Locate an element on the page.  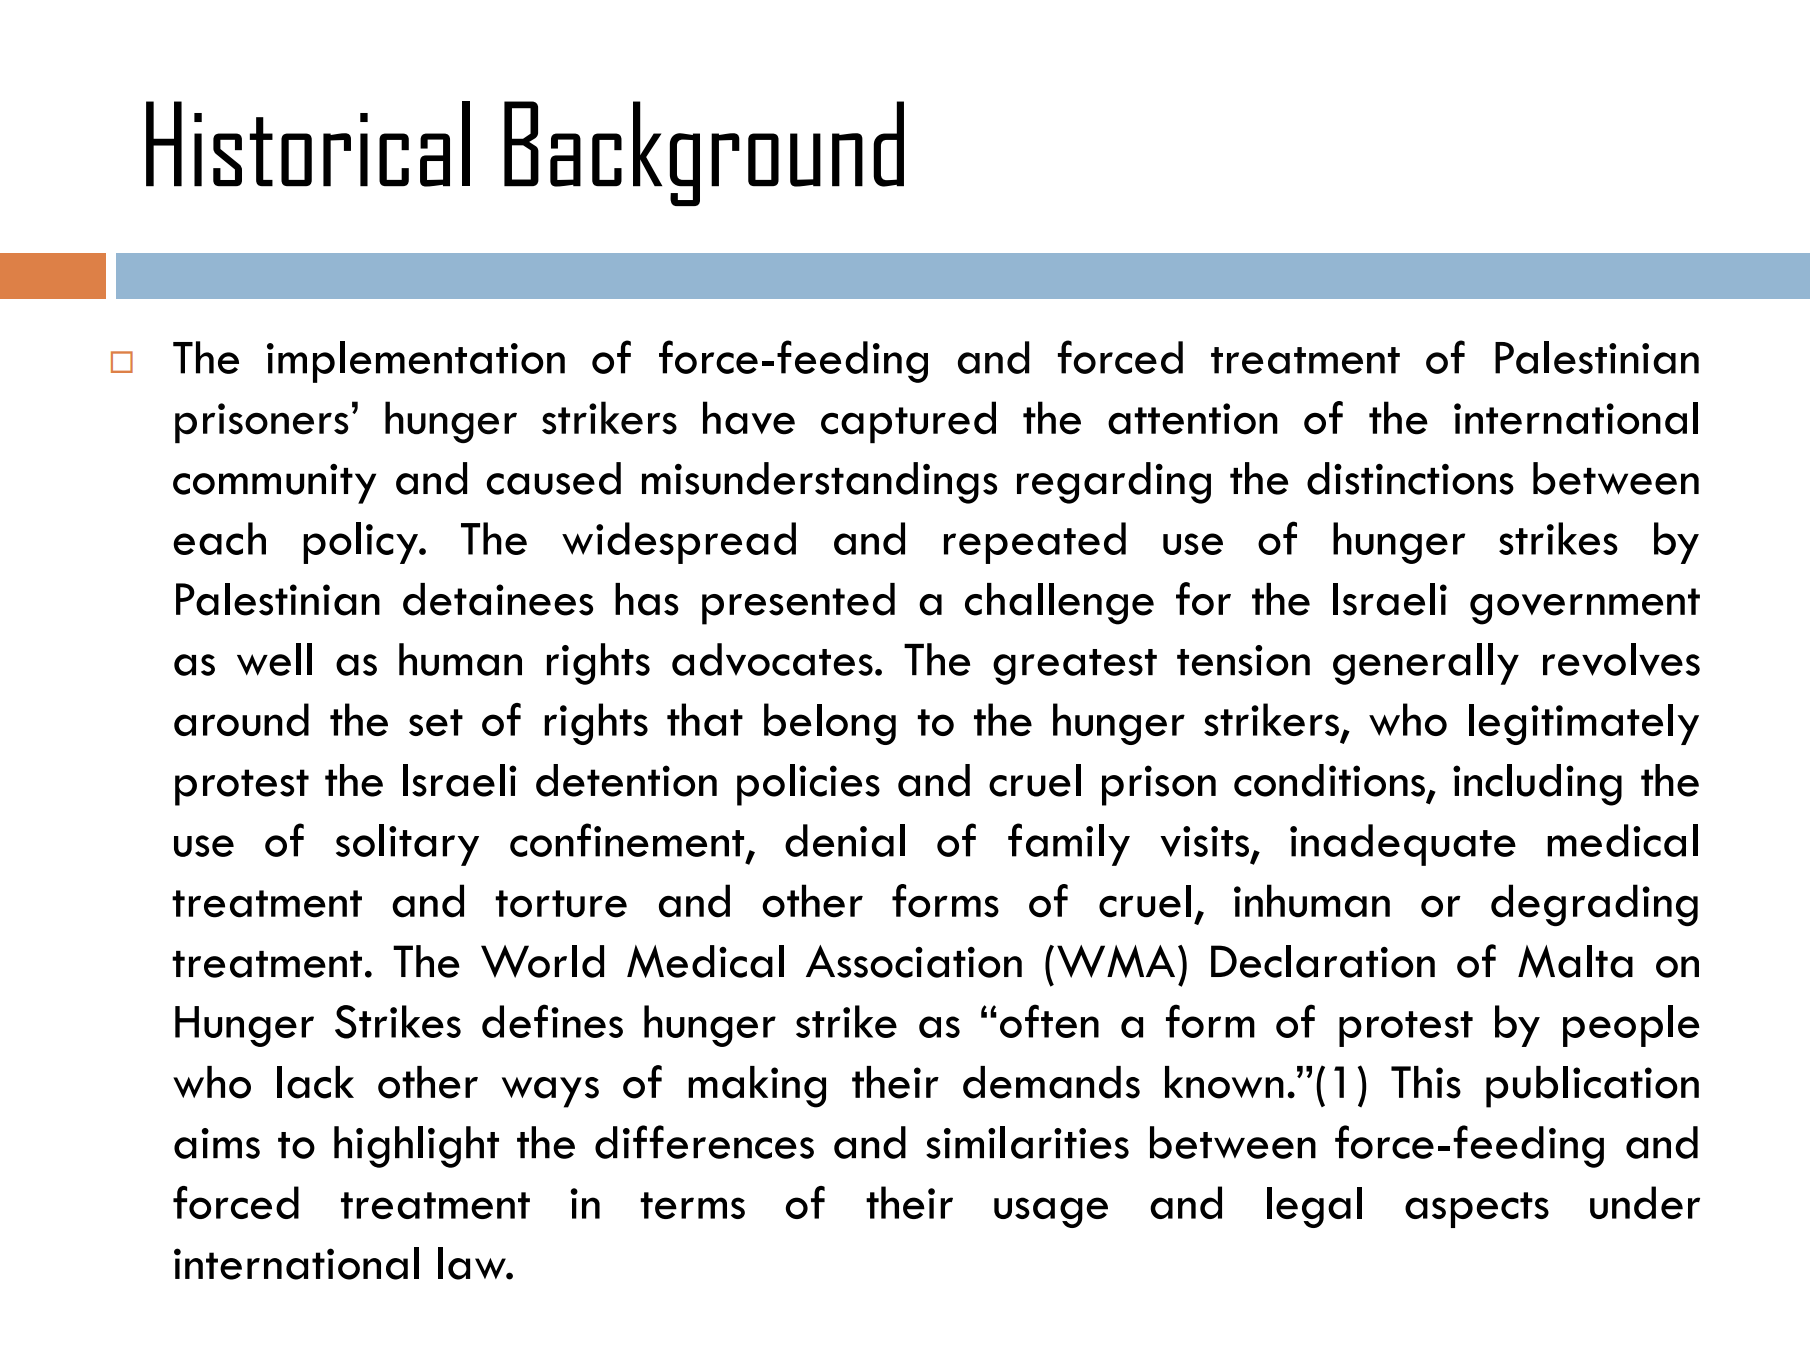
implementation is located at coordinates (416, 362).
